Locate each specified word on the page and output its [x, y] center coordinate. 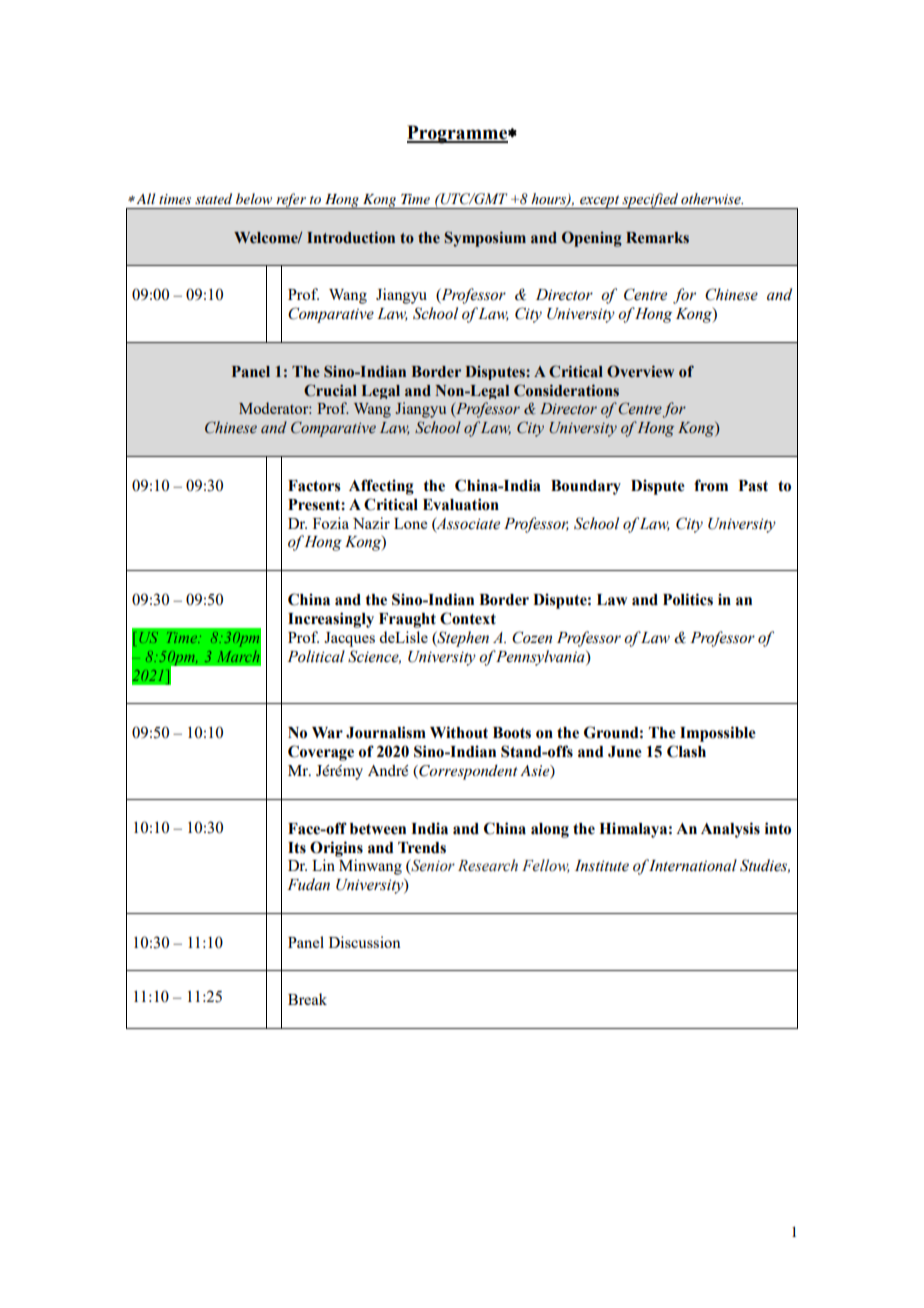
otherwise [712, 199]
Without [459, 732]
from [711, 485]
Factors [314, 486]
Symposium [485, 239]
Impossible [718, 734]
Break [307, 999]
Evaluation [461, 504]
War [327, 733]
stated [213, 198]
